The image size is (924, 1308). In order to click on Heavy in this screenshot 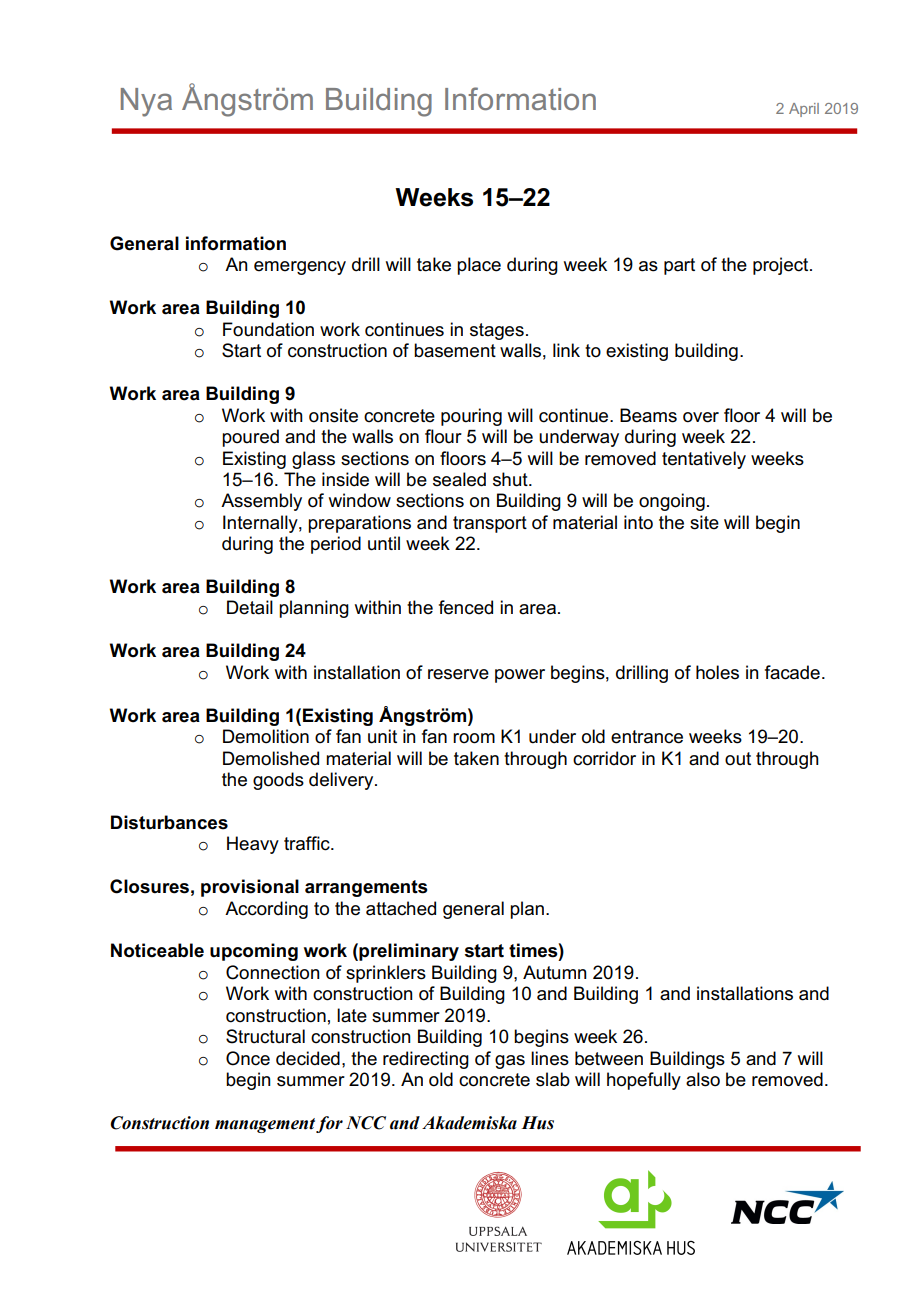, I will do `click(253, 845)`.
